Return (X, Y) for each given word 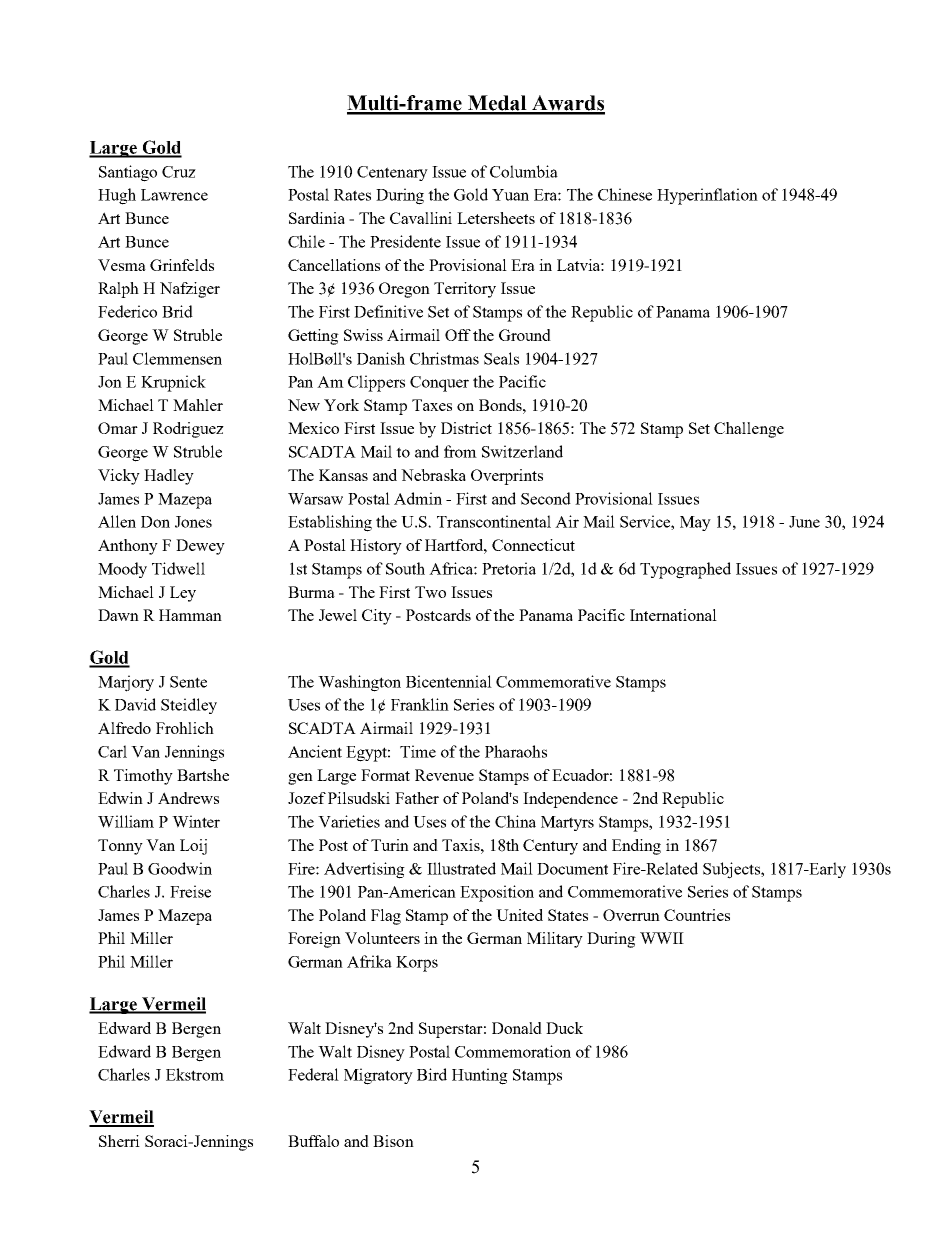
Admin (418, 498)
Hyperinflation (707, 196)
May (695, 523)
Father (417, 798)
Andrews (188, 798)
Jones (193, 522)
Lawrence (174, 195)
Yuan (510, 195)
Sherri (119, 1141)
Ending (636, 847)
